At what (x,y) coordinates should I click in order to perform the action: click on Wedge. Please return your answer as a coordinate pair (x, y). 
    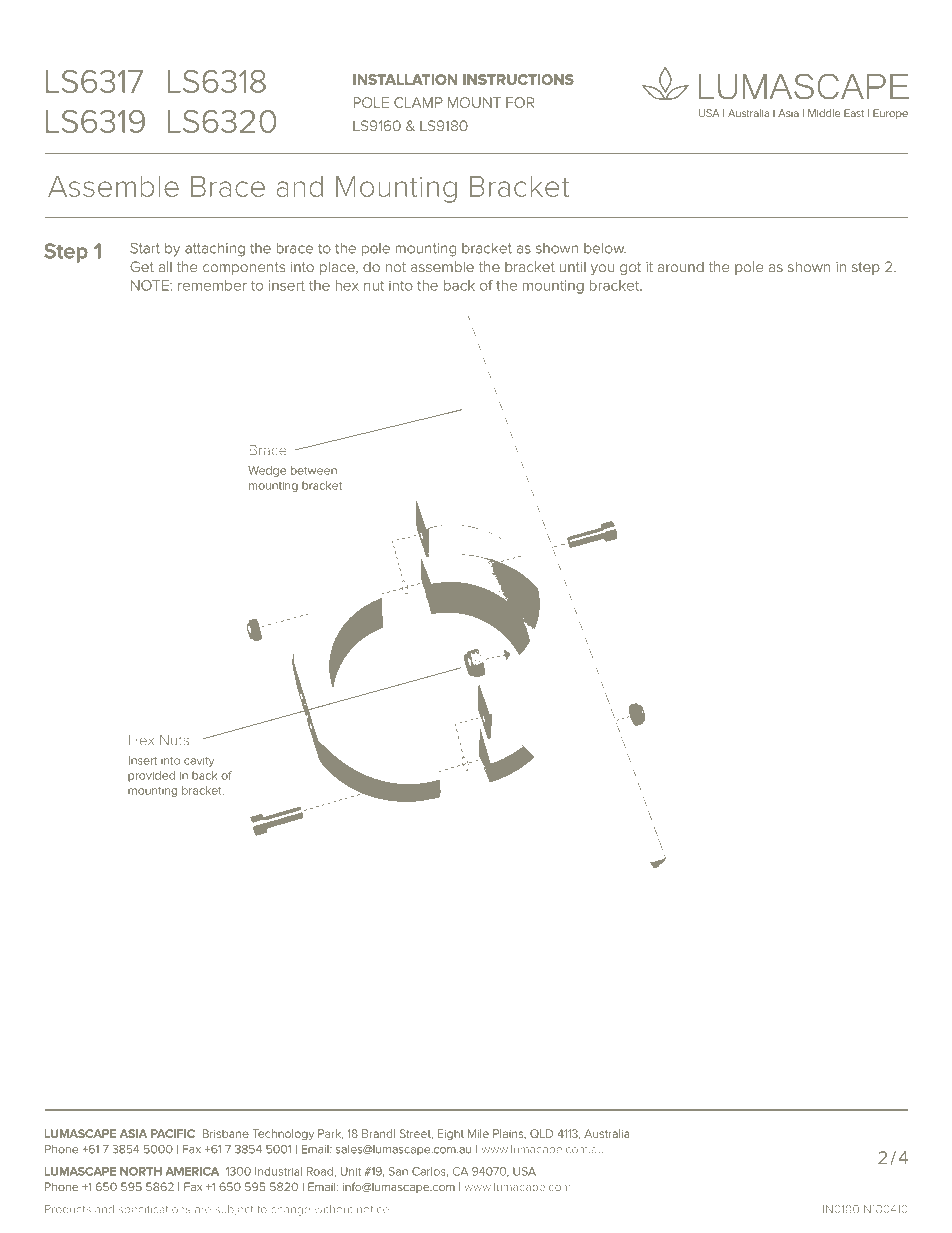
    Looking at the image, I should click on (267, 471).
